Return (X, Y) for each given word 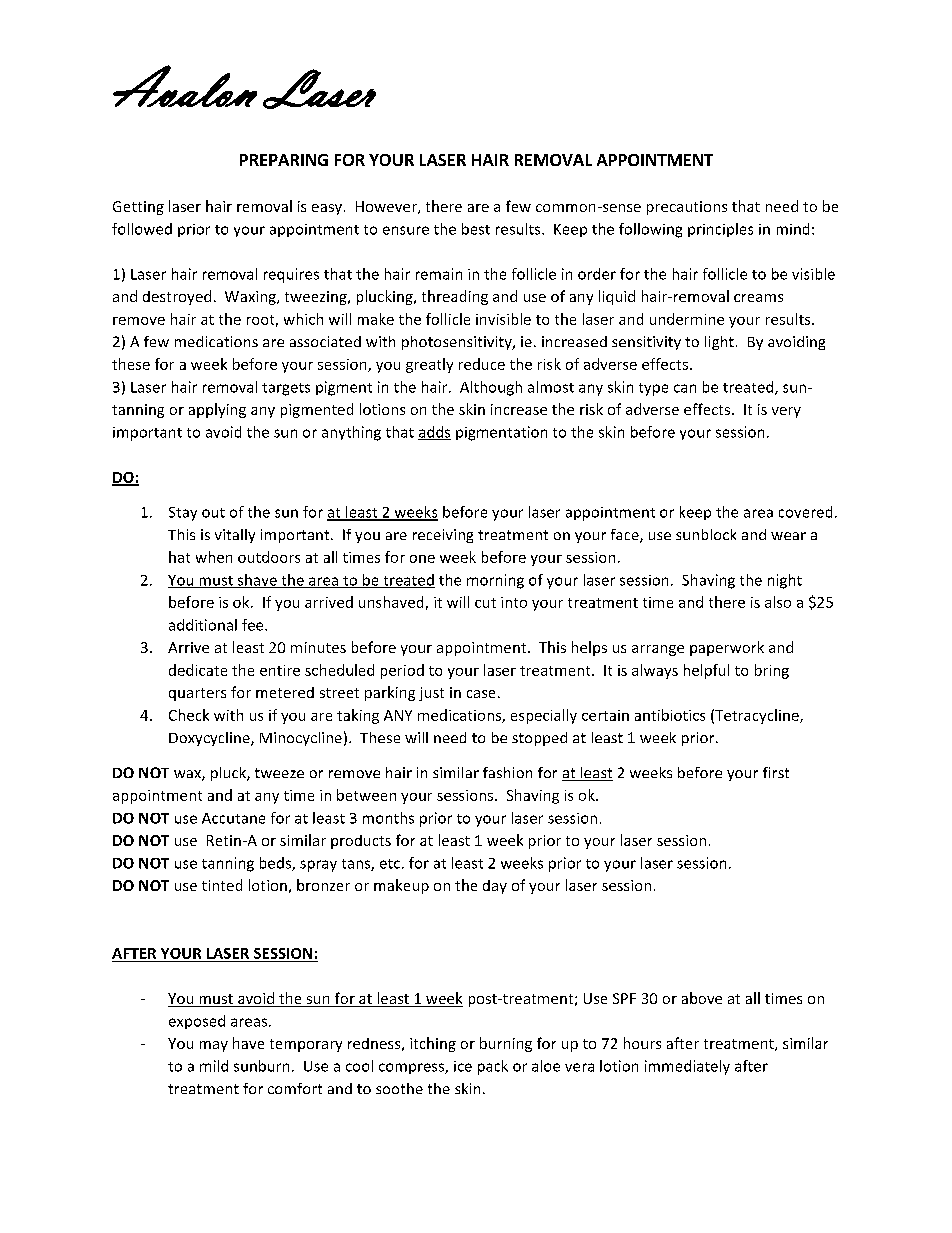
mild (214, 1066)
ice (463, 1066)
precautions (687, 208)
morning (495, 581)
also (778, 602)
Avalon (185, 86)
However (387, 207)
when (214, 557)
